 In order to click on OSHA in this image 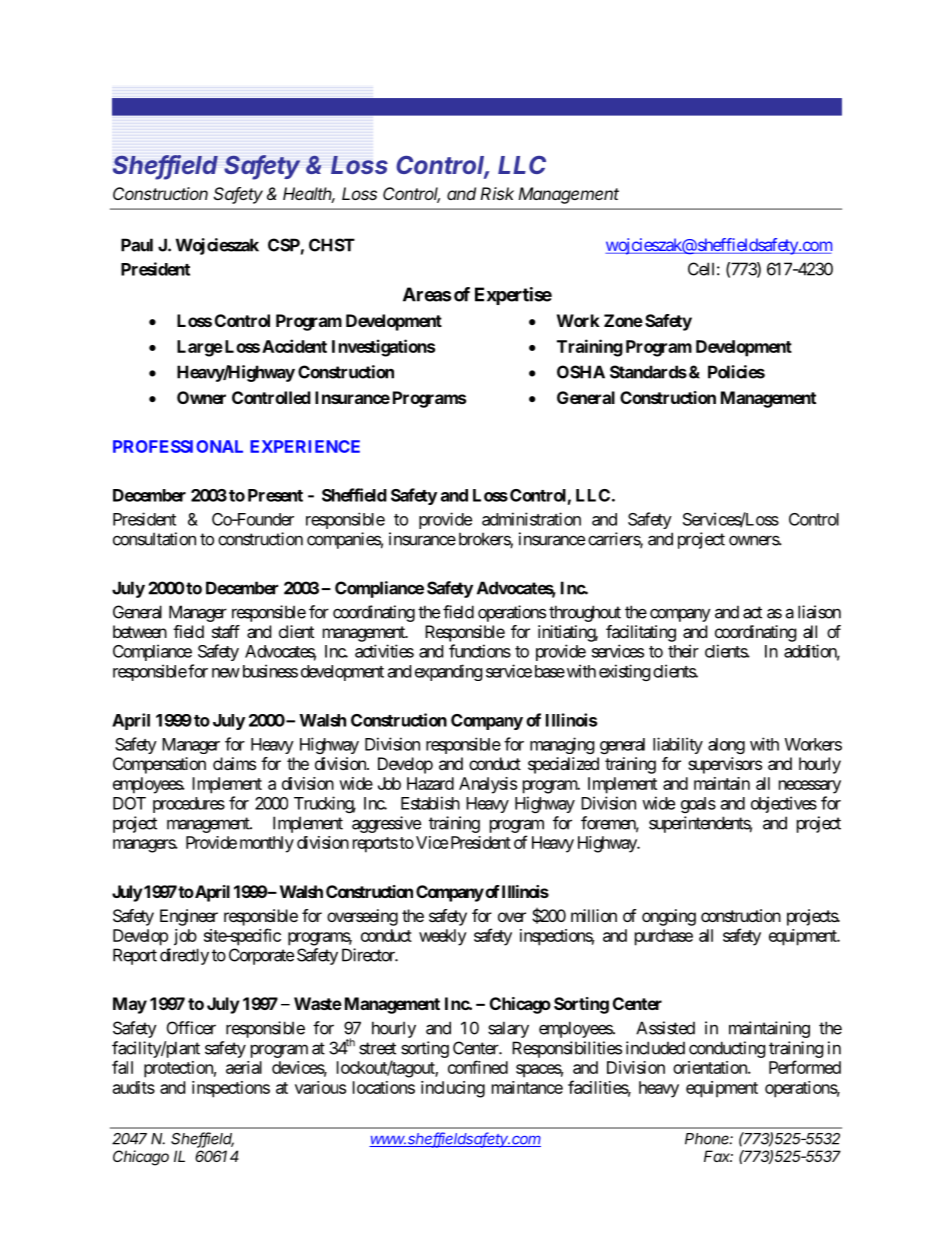, I will do `click(581, 372)`.
